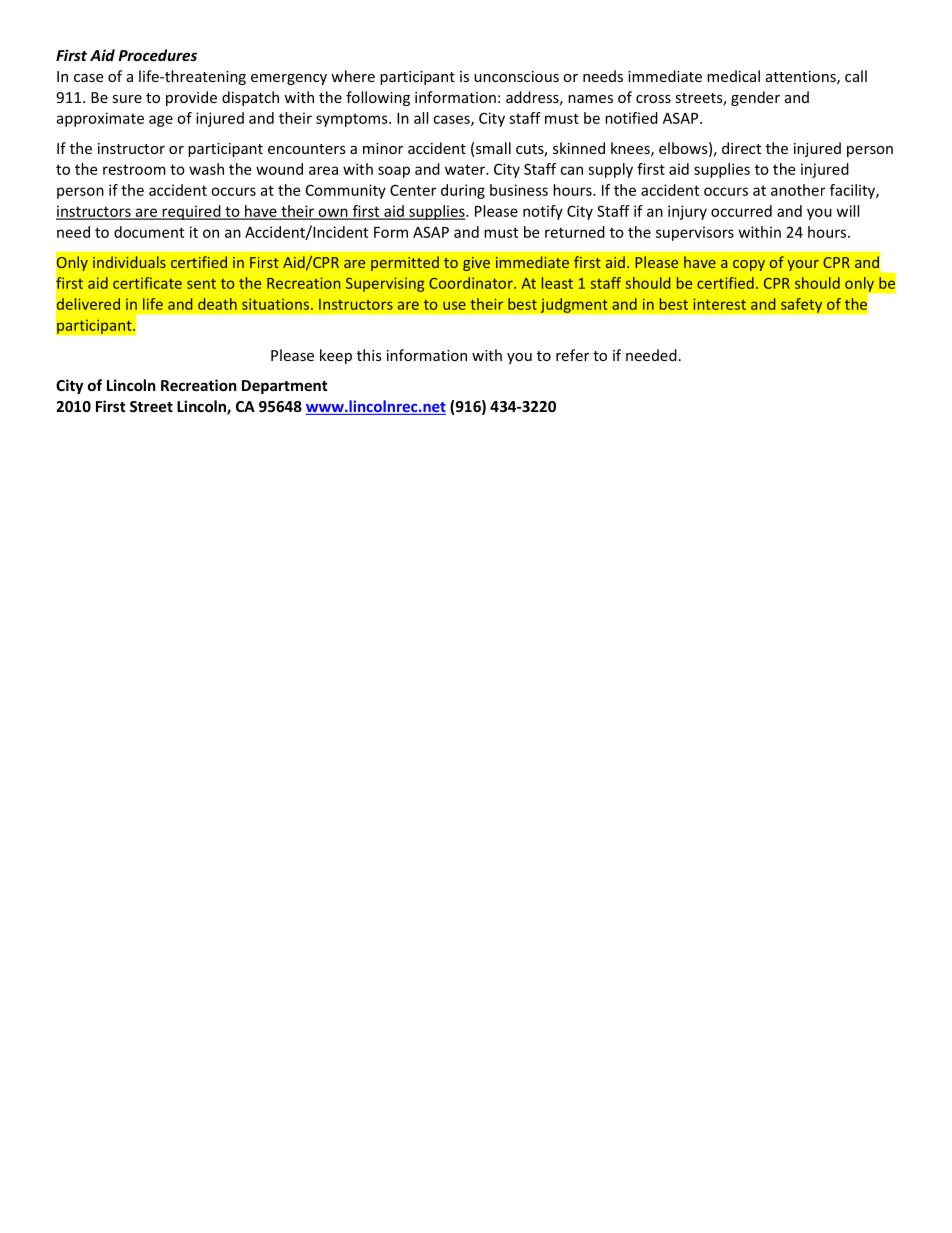 Image resolution: width=952 pixels, height=1233 pixels. What do you see at coordinates (191, 212) in the document?
I see `required` at bounding box center [191, 212].
